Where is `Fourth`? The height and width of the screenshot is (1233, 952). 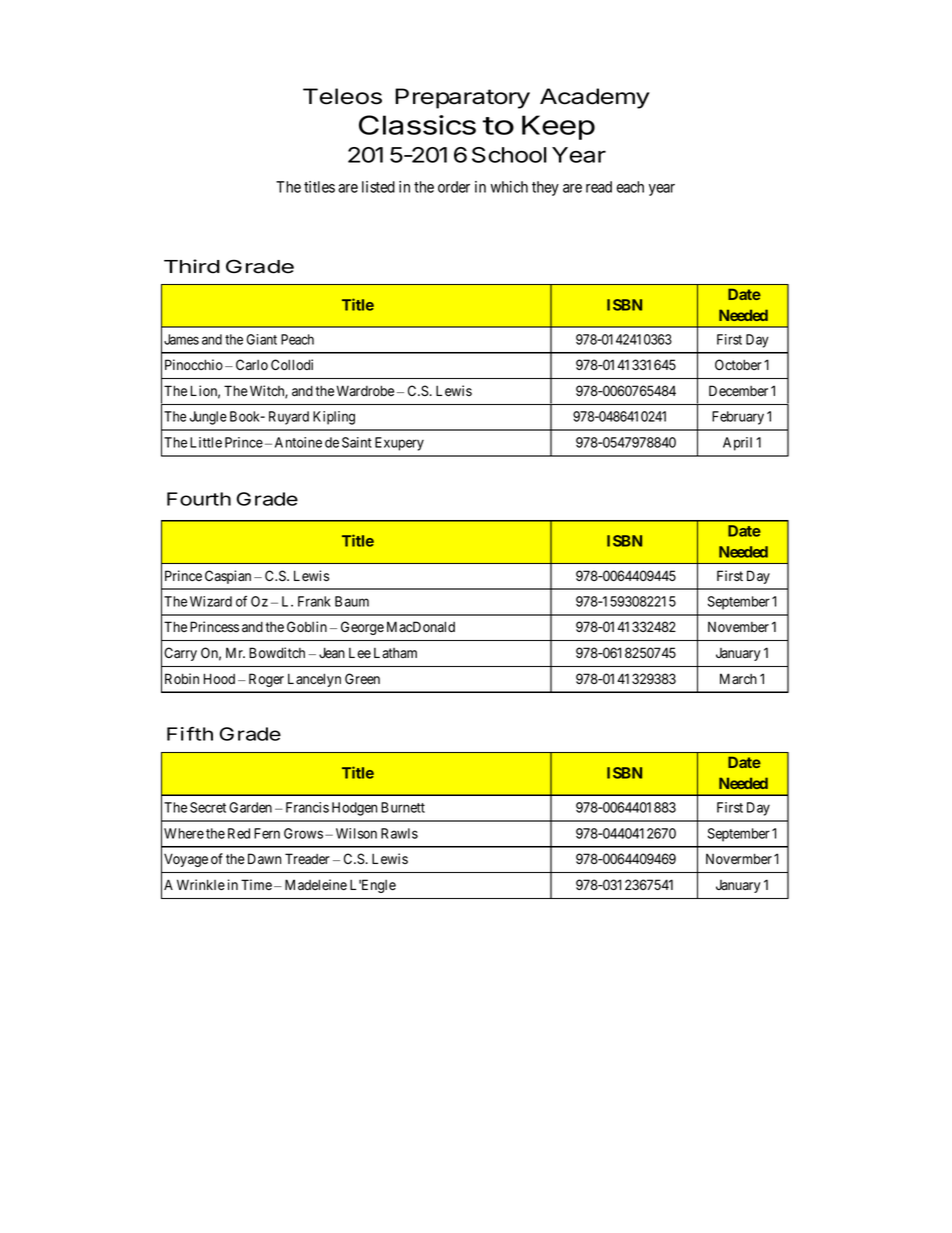
Fourth is located at coordinates (199, 499).
